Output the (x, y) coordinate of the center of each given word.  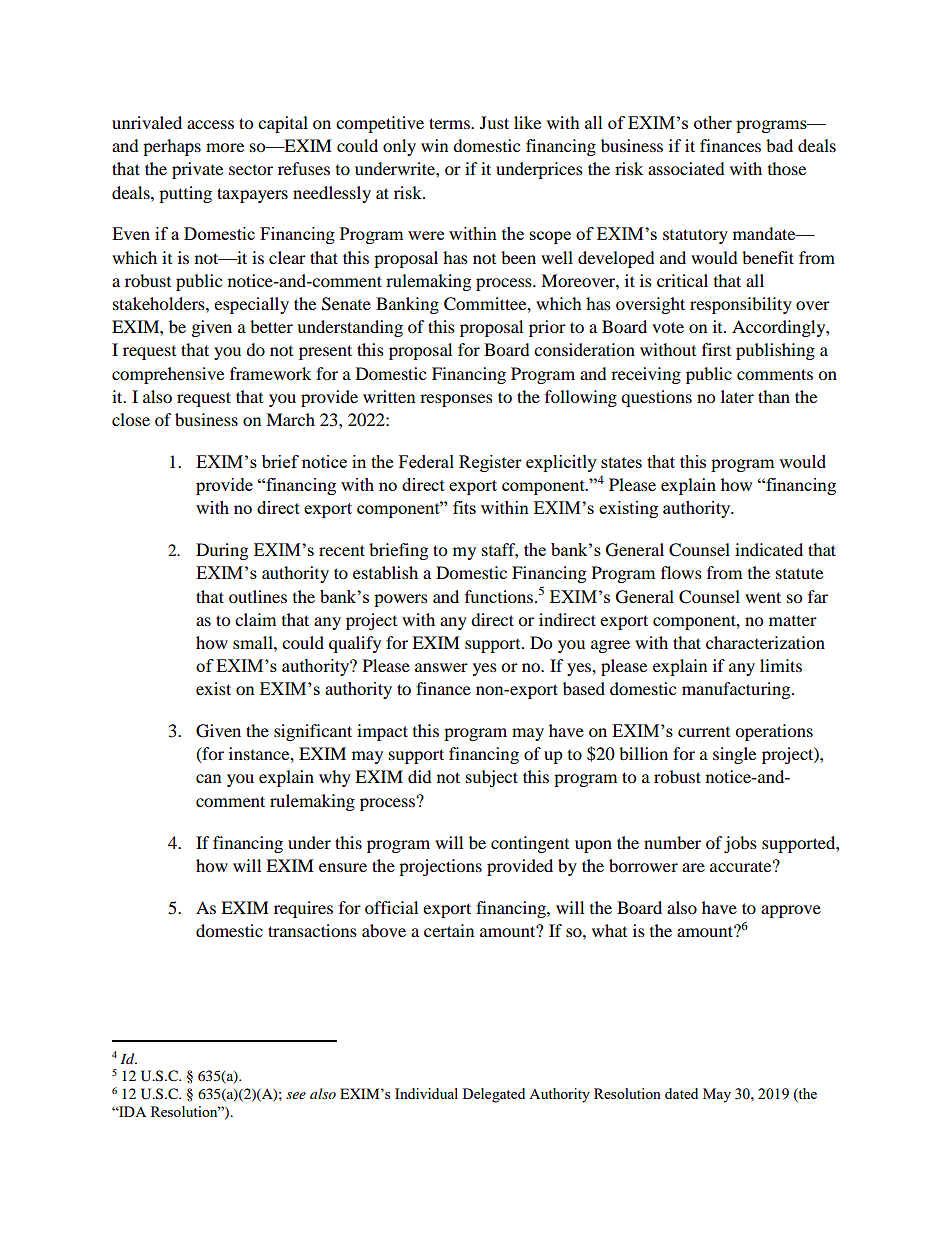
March (290, 419)
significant (313, 732)
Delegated (494, 1095)
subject (492, 778)
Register (490, 463)
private (197, 170)
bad (779, 145)
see (296, 1095)
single (734, 755)
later (737, 396)
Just (494, 122)
